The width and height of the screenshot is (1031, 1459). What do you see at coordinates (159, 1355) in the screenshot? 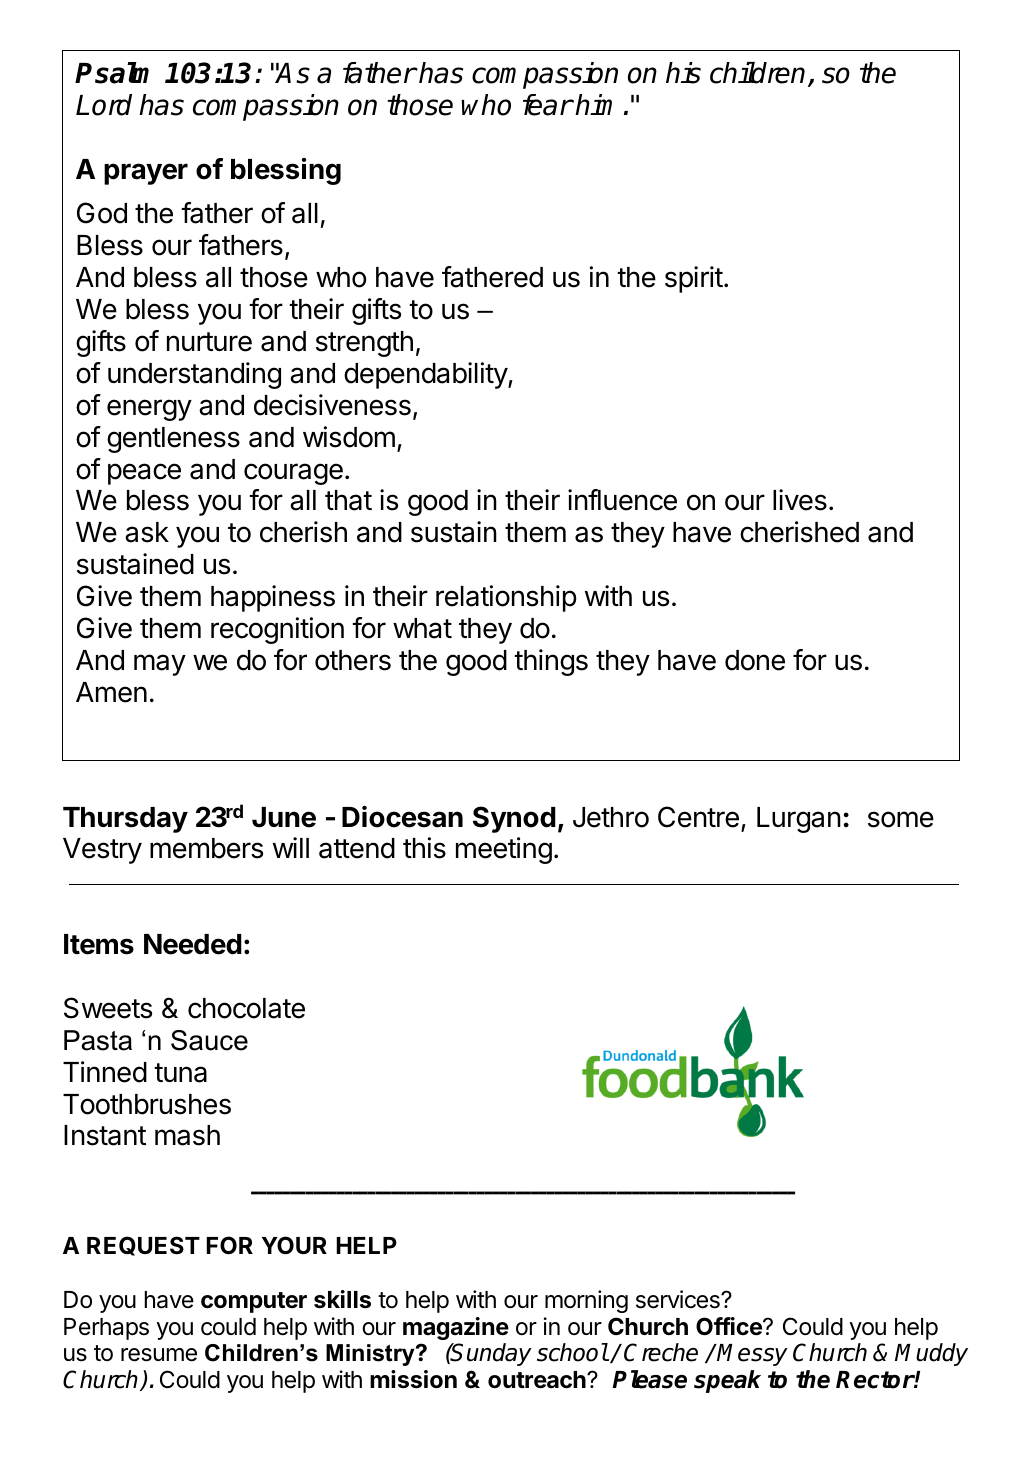
I see `resume` at bounding box center [159, 1355].
